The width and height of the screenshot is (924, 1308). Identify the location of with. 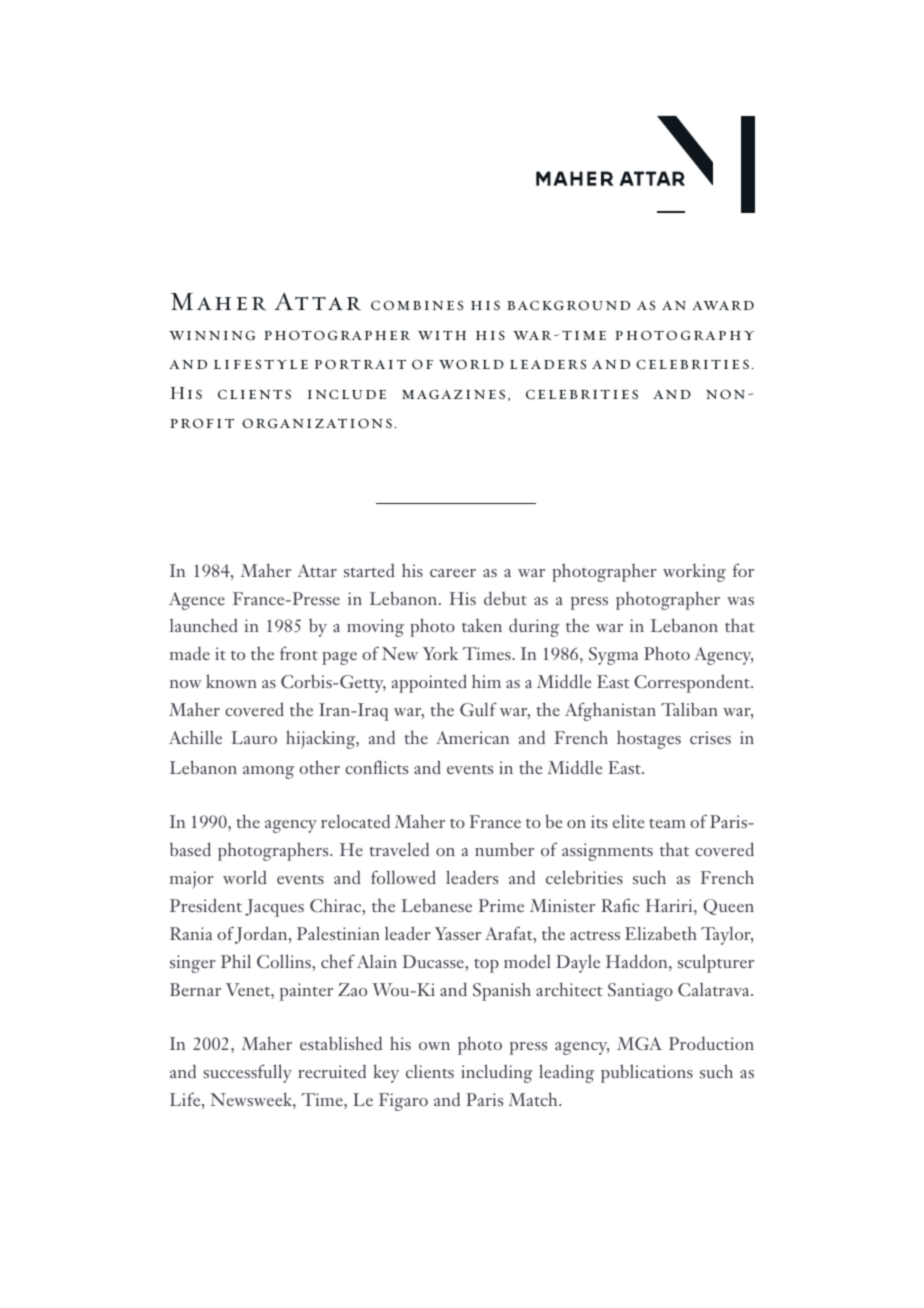
(442, 335).
